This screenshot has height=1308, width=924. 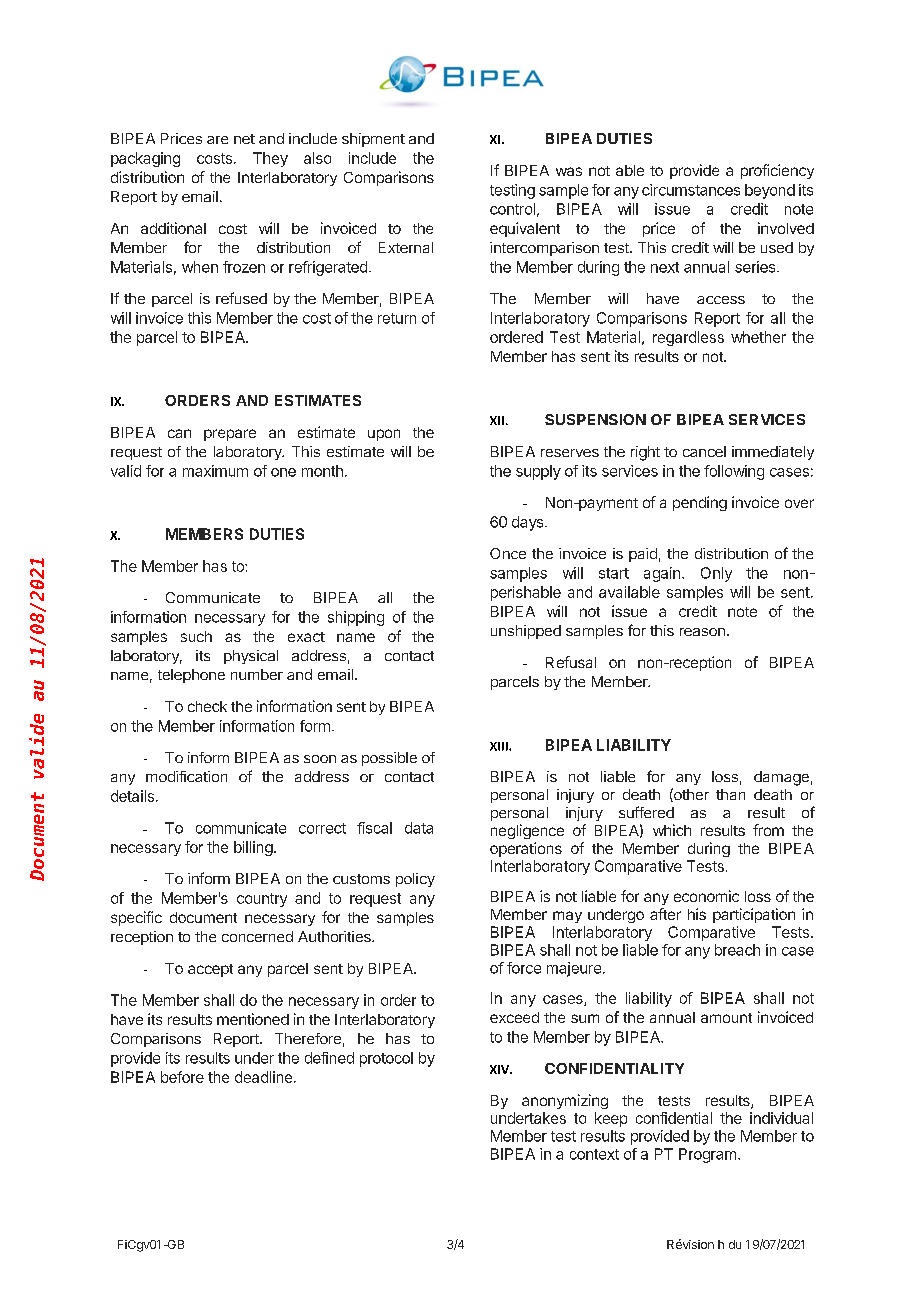 I want to click on net, so click(x=244, y=139).
